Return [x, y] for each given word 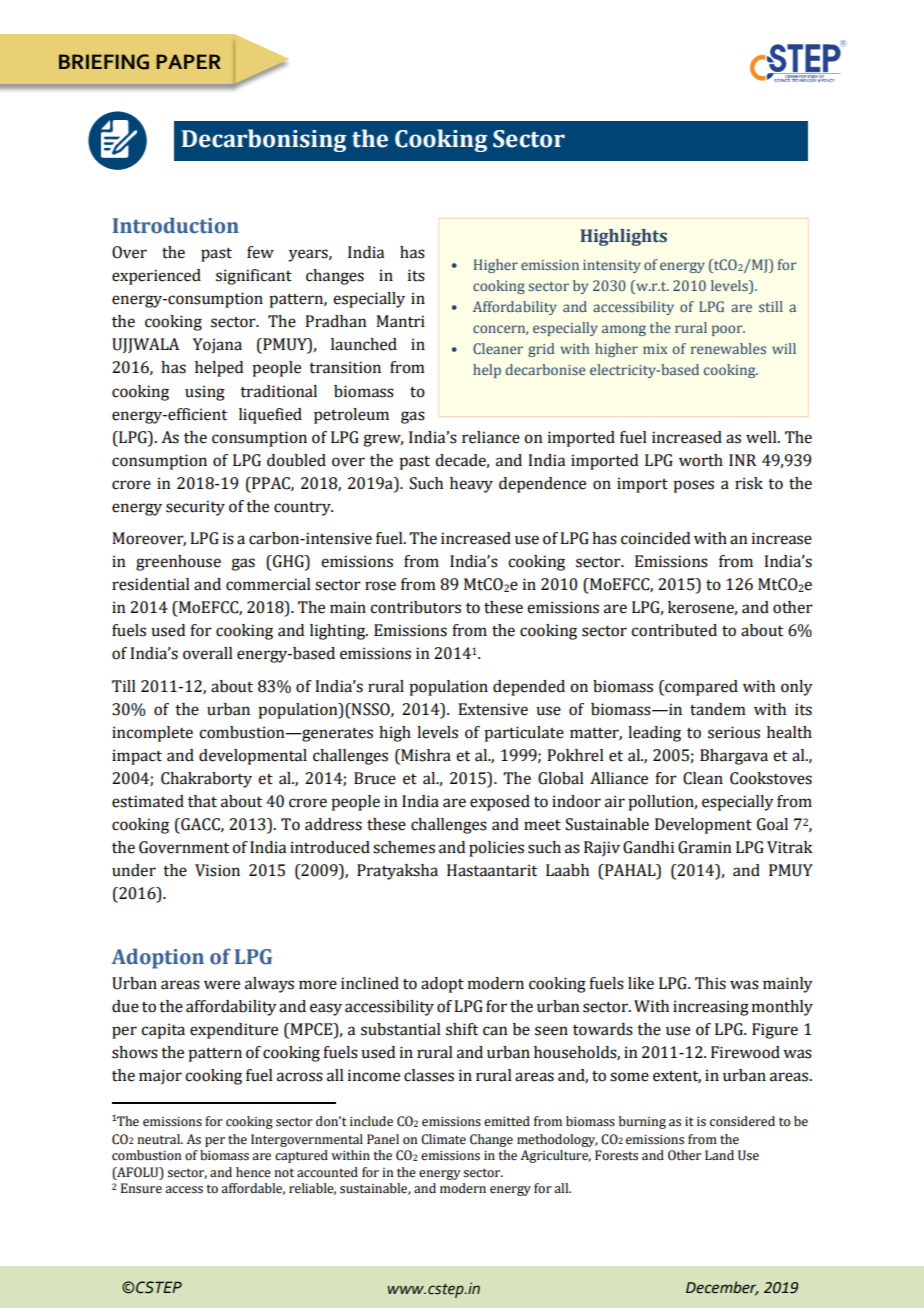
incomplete [152, 734]
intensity [612, 266]
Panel [383, 1139]
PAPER [188, 61]
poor [728, 330]
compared [700, 688]
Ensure [141, 1188]
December [722, 1288]
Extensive [493, 709]
